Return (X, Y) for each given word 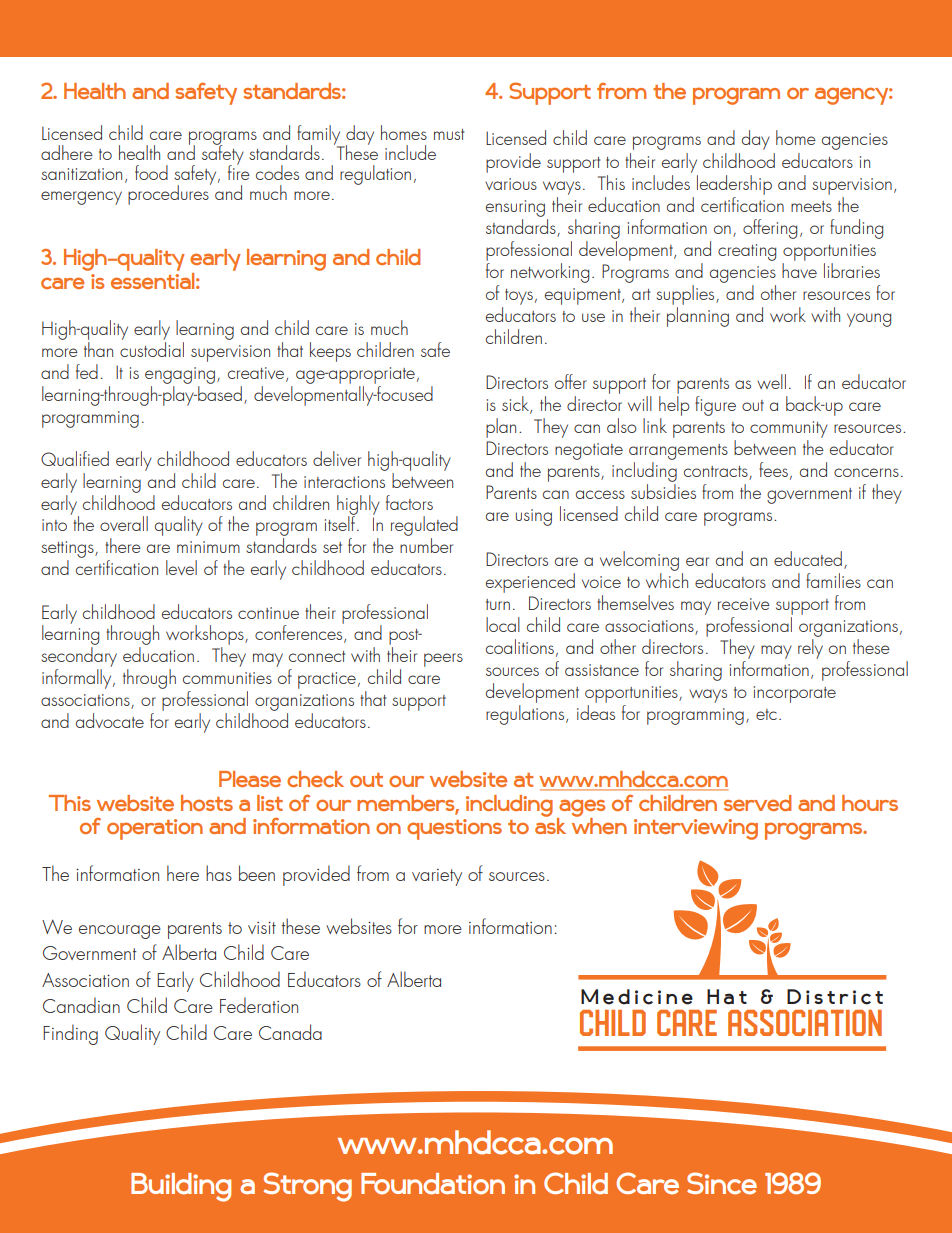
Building (181, 1187)
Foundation (433, 1184)
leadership (734, 185)
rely (810, 649)
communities (227, 678)
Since (722, 1183)
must (449, 134)
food (151, 172)
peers (443, 660)
